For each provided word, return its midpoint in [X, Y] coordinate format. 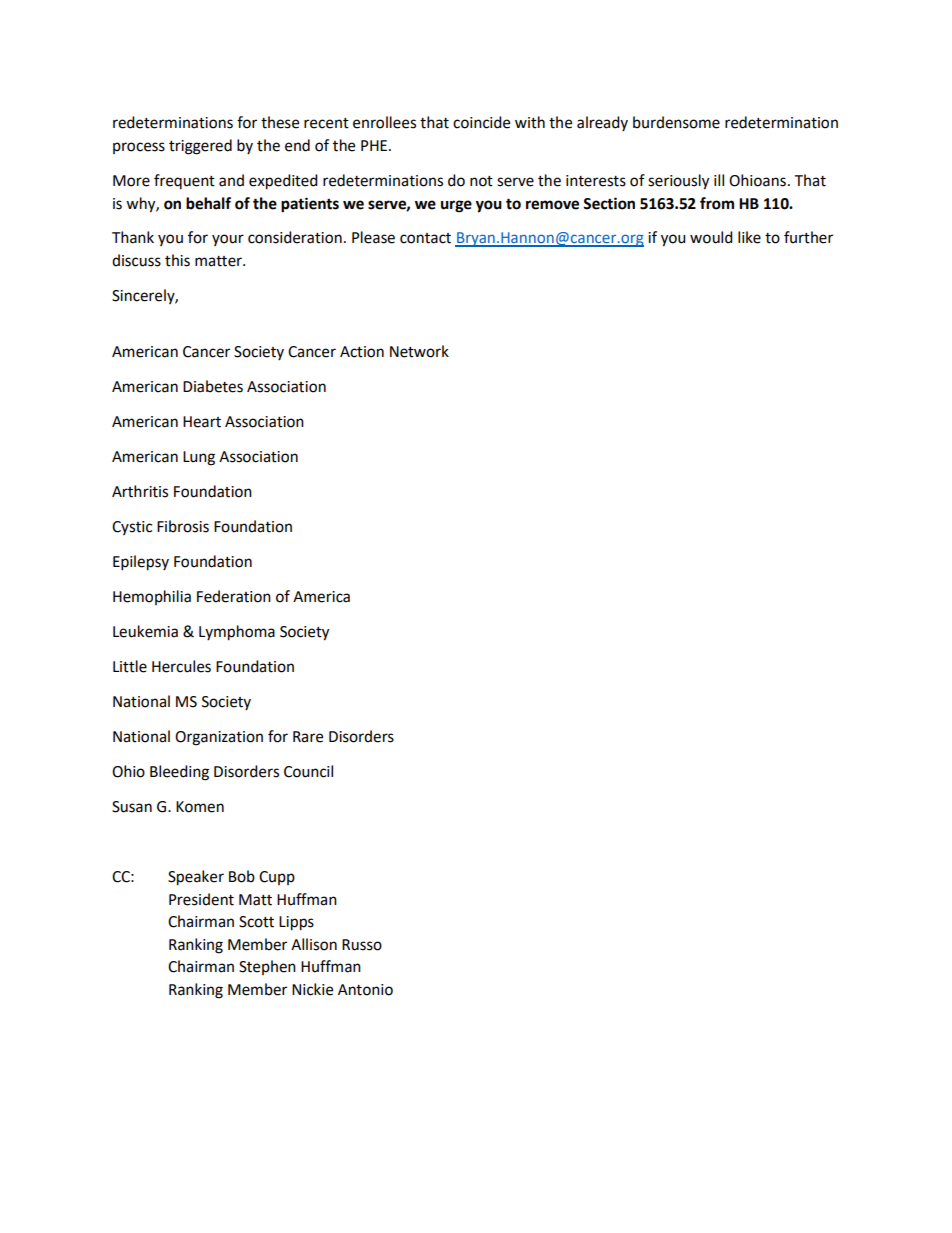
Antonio [365, 990]
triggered [200, 147]
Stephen [267, 967]
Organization [219, 738]
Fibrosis [183, 526]
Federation [234, 596]
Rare [308, 737]
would [711, 237]
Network [419, 351]
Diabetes [213, 386]
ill [719, 180]
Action [362, 352]
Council [308, 771]
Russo [362, 945]
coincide [481, 122]
